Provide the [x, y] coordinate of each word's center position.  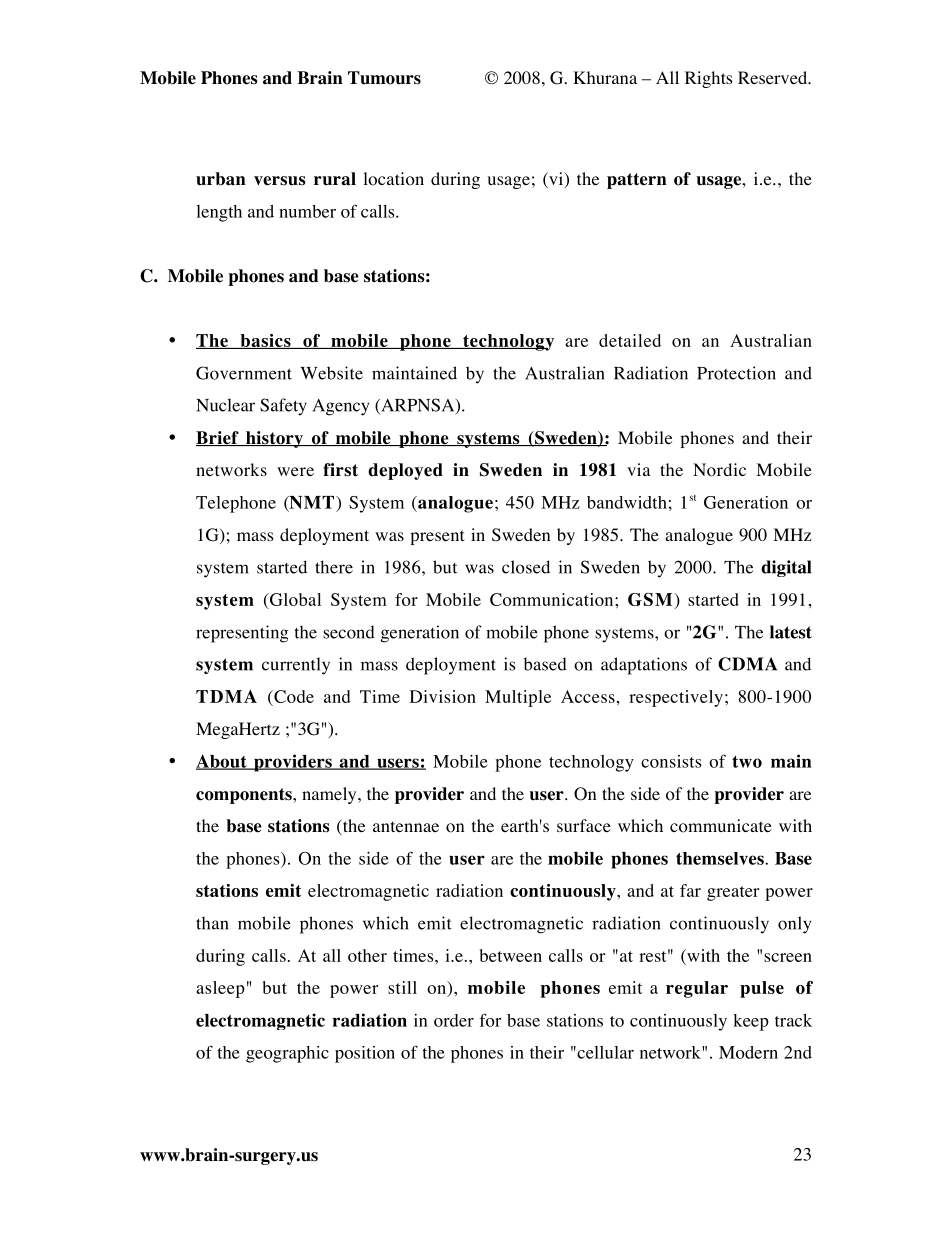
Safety [283, 407]
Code [293, 698]
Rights [709, 79]
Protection [736, 373]
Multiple [518, 698]
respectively [676, 698]
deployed [405, 471]
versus [280, 181]
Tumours [384, 78]
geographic [287, 1054]
